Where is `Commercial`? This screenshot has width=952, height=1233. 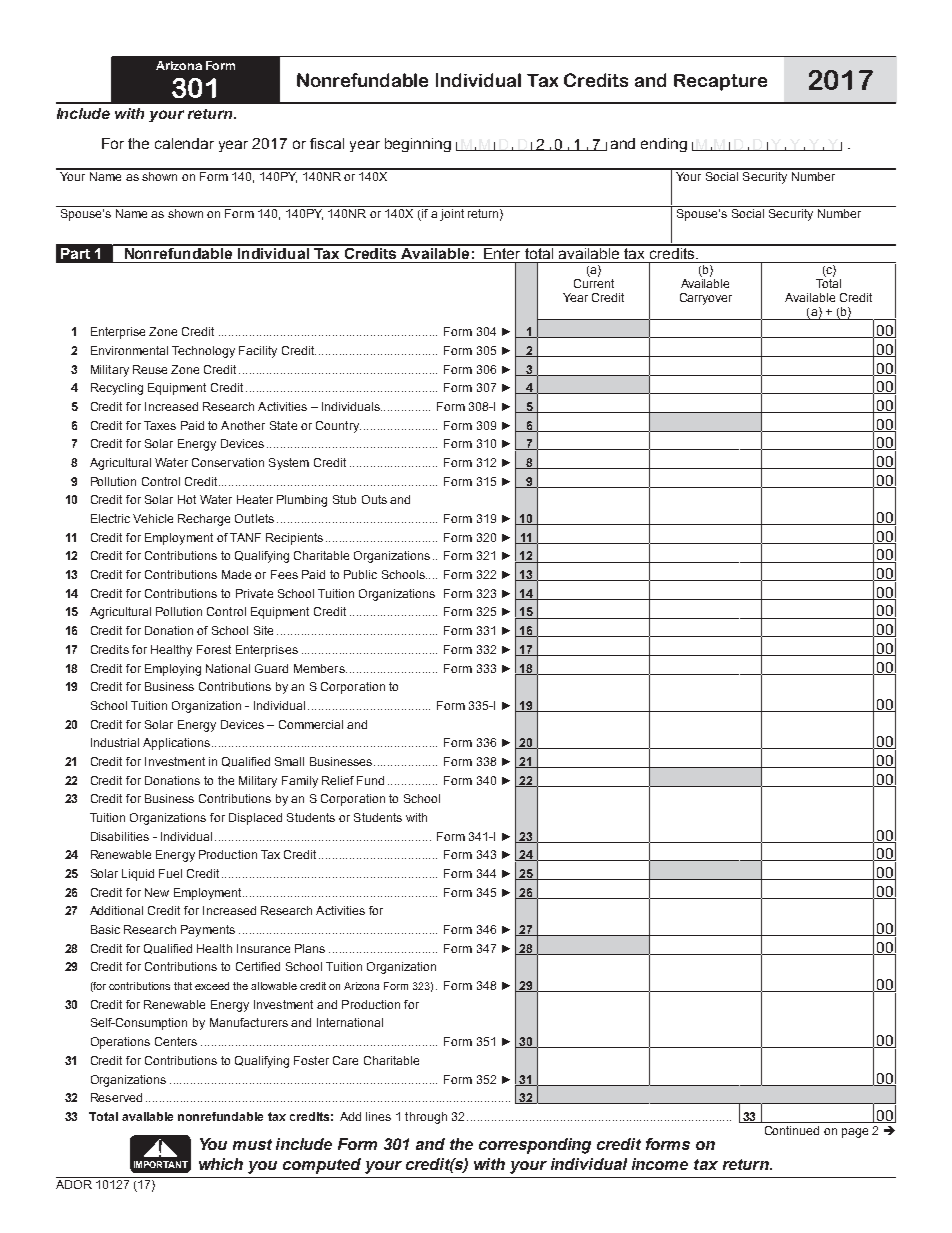 Commercial is located at coordinates (311, 724).
